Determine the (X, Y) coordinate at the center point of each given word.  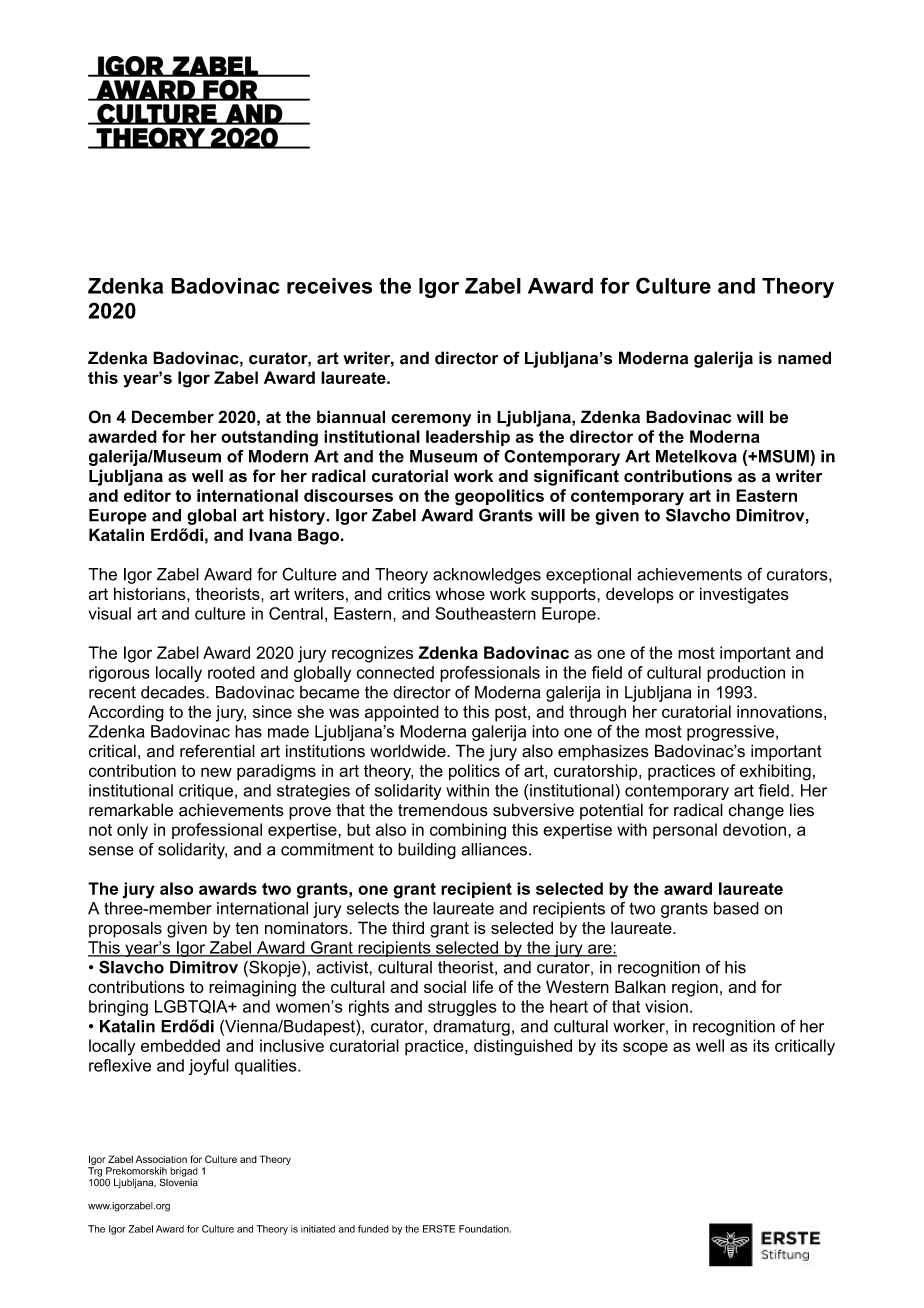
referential (217, 751)
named (804, 358)
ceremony (431, 420)
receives (329, 286)
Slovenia (179, 1181)
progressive (730, 733)
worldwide (409, 751)
